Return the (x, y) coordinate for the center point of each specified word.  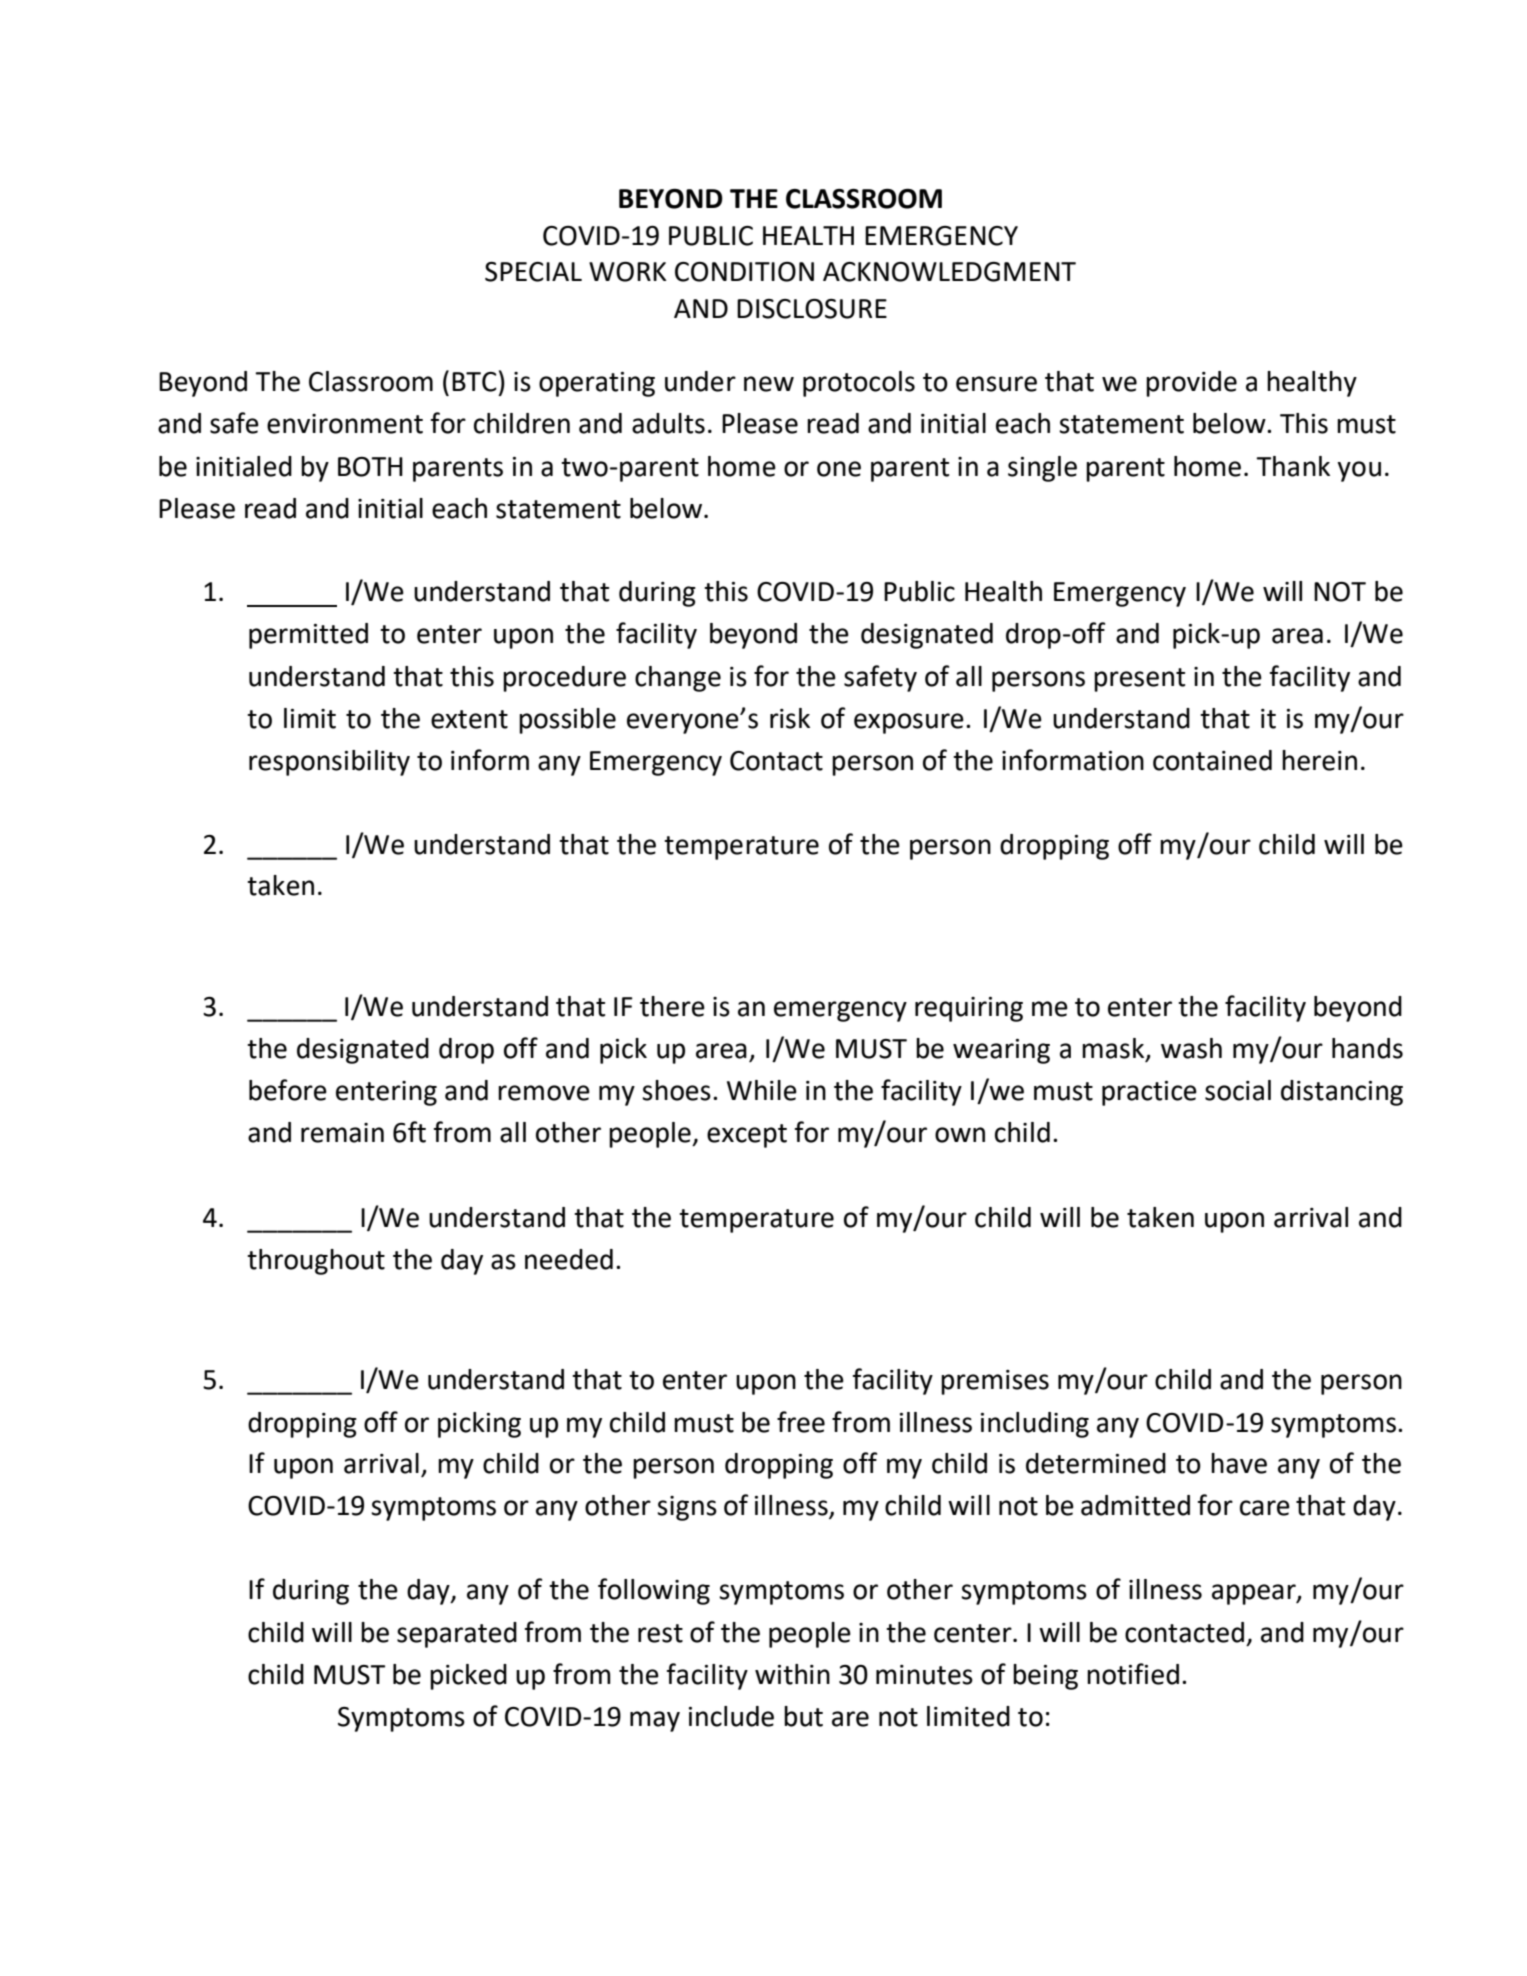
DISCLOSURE (812, 309)
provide (1191, 384)
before (288, 1090)
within (792, 1674)
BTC (474, 382)
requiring (969, 1009)
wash (1191, 1048)
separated (457, 1635)
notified (1133, 1674)
